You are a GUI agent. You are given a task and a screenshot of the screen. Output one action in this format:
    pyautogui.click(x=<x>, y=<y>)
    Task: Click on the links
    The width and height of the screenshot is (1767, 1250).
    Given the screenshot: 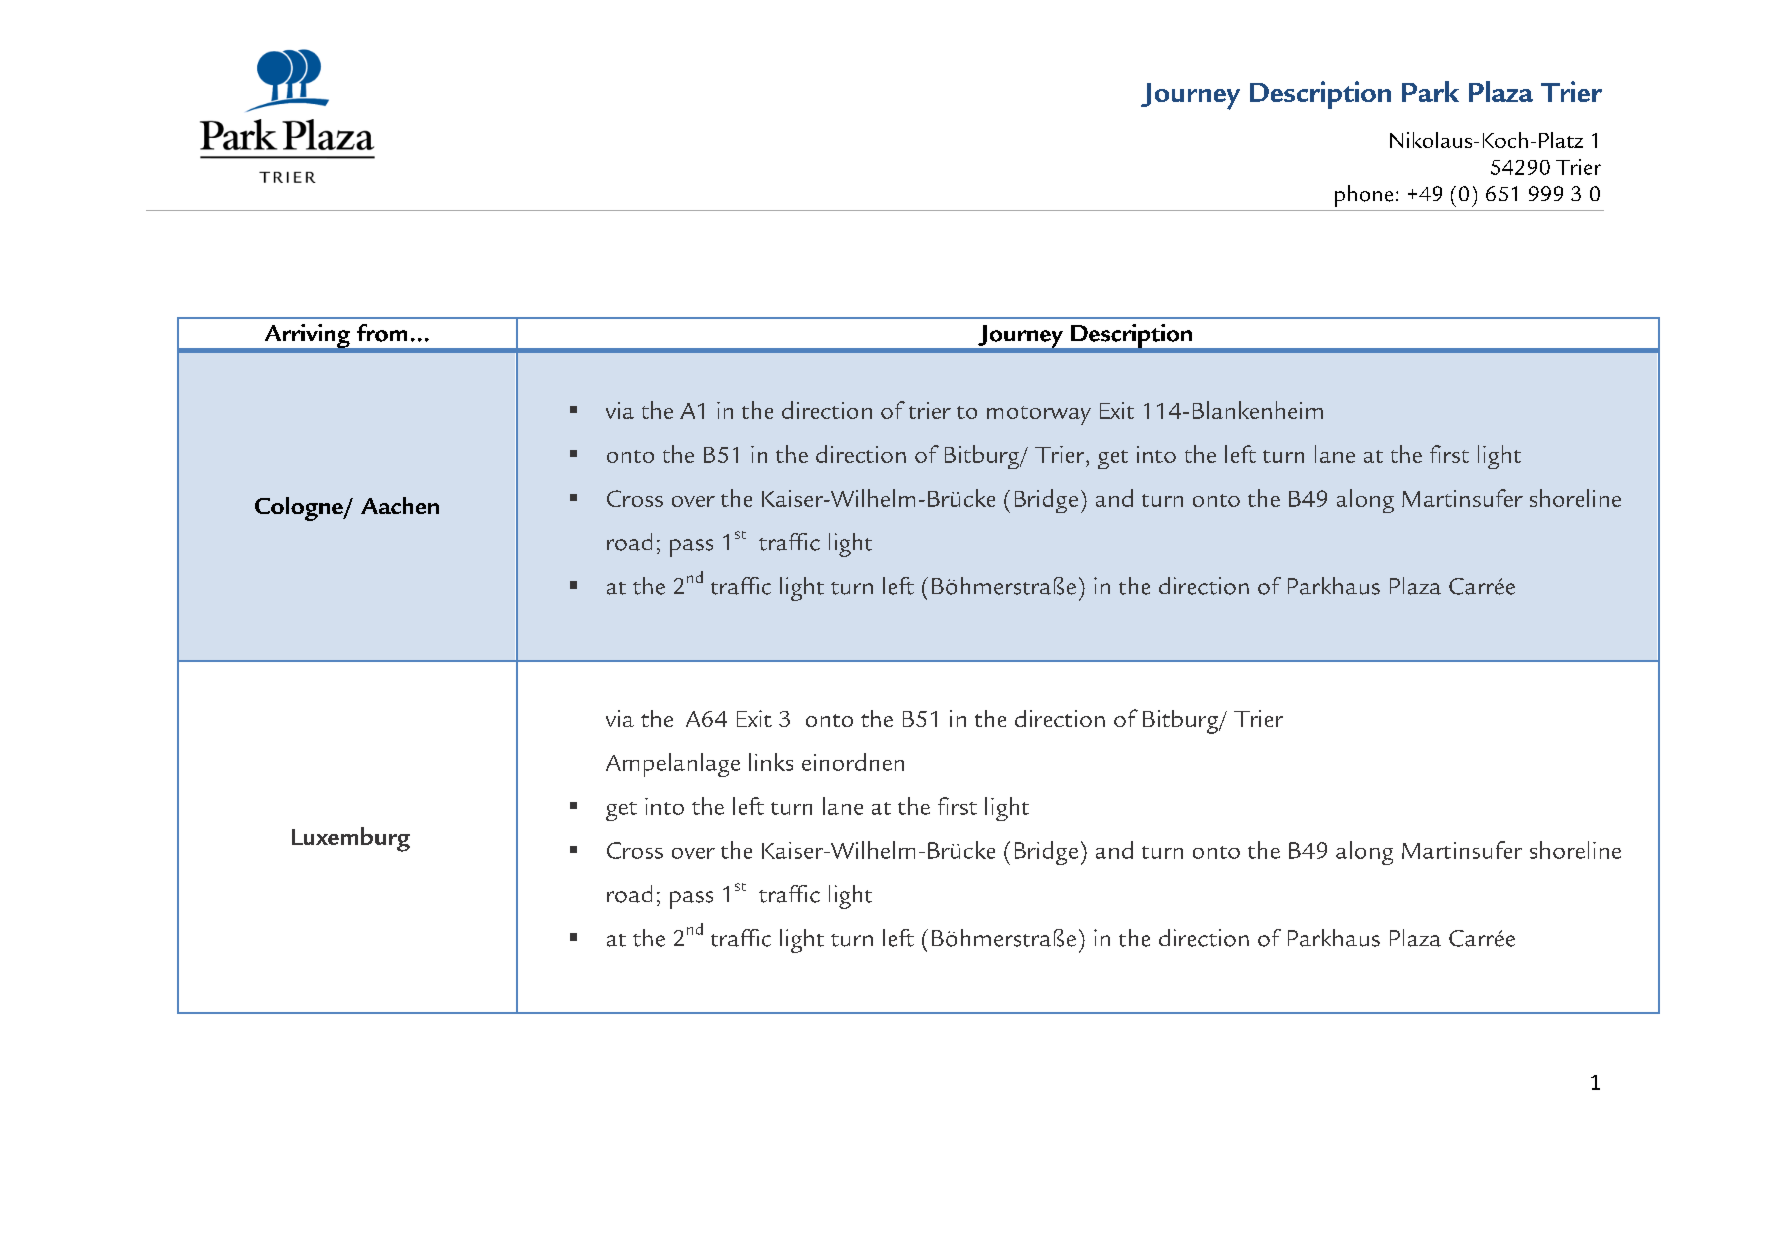 What is the action you would take?
    pyautogui.click(x=771, y=762)
